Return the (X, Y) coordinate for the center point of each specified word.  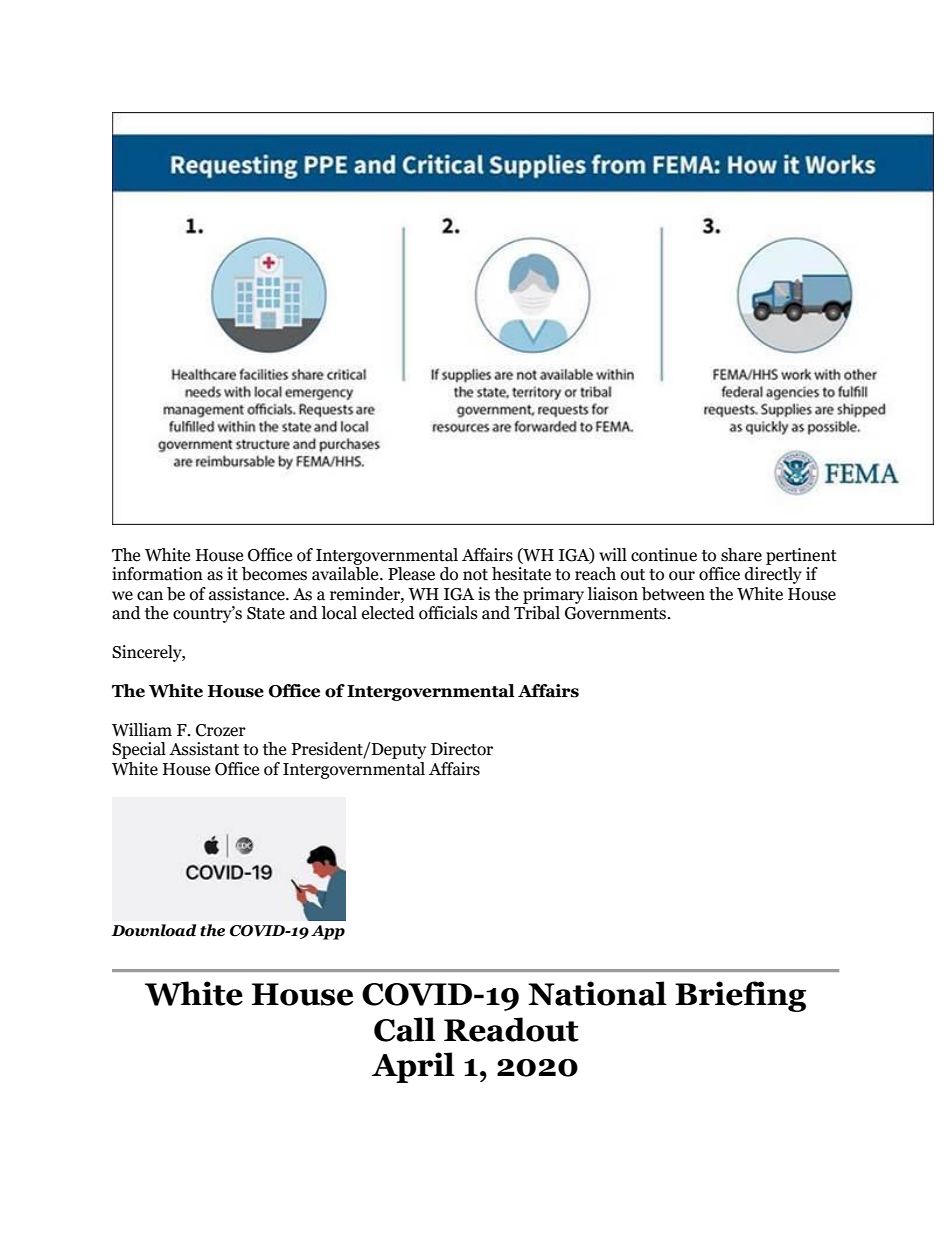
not (475, 575)
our (682, 576)
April (413, 1067)
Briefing (740, 996)
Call (405, 1029)
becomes (274, 574)
